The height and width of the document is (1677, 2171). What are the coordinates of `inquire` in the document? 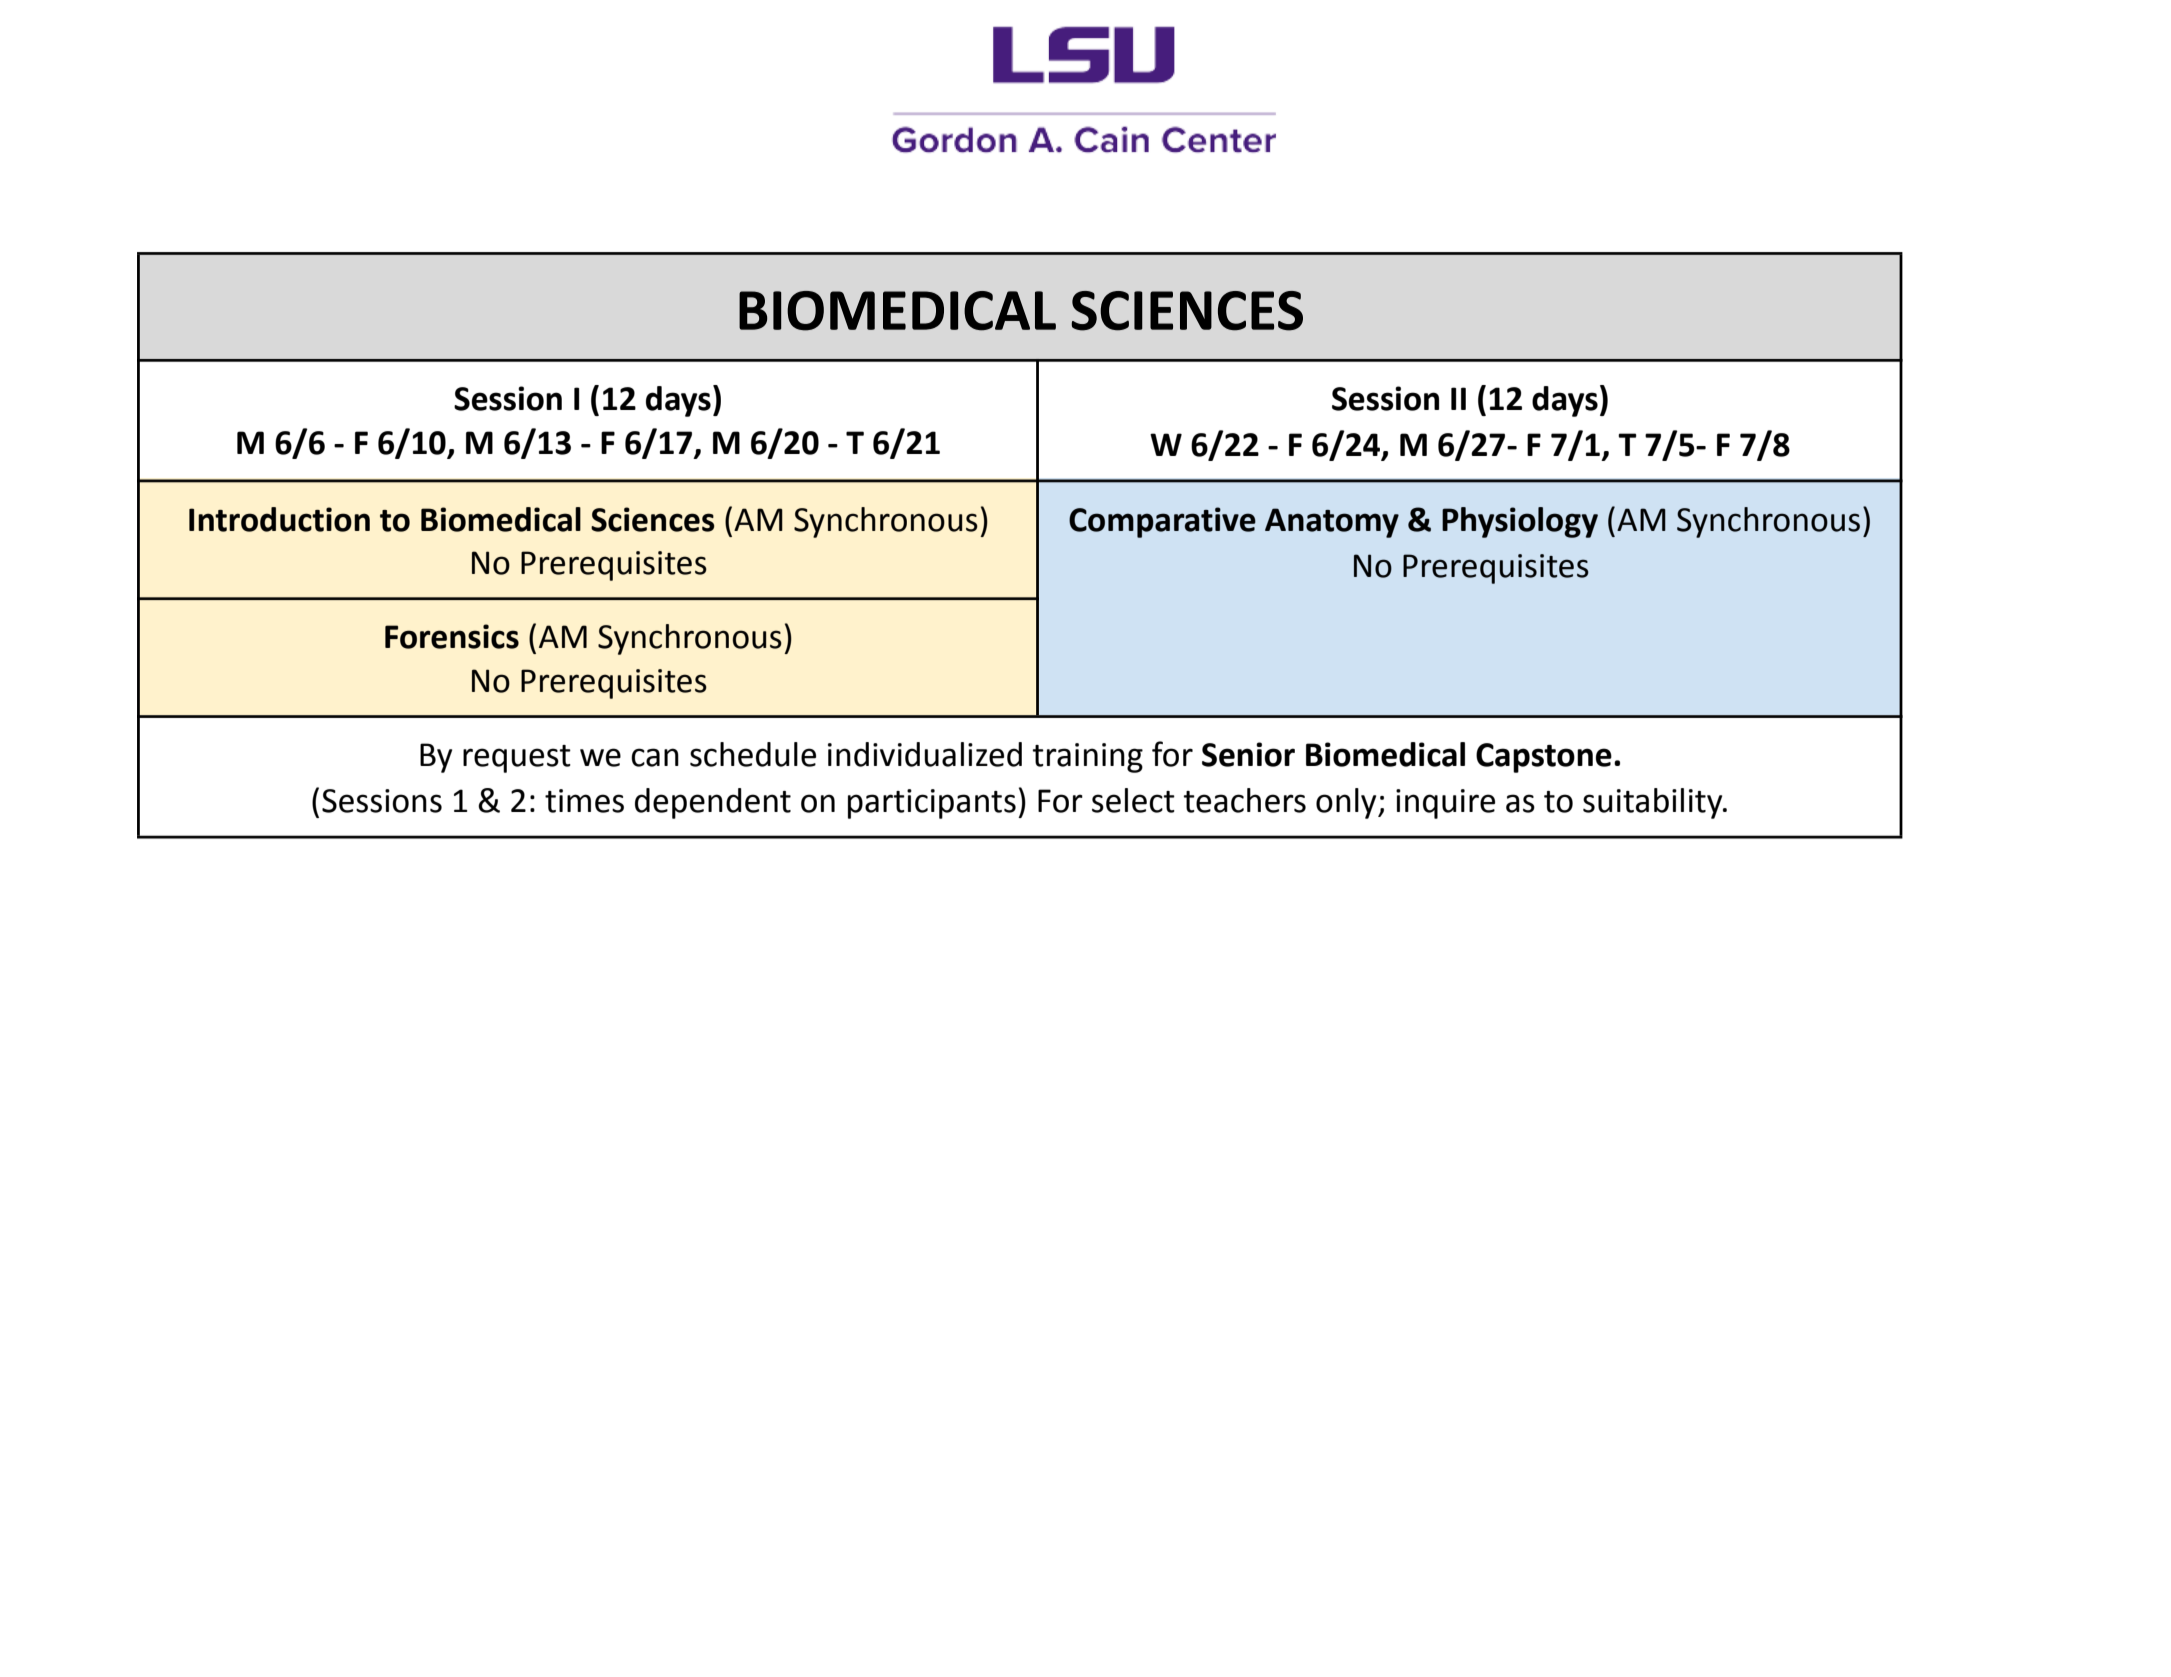 It's located at (1445, 804).
